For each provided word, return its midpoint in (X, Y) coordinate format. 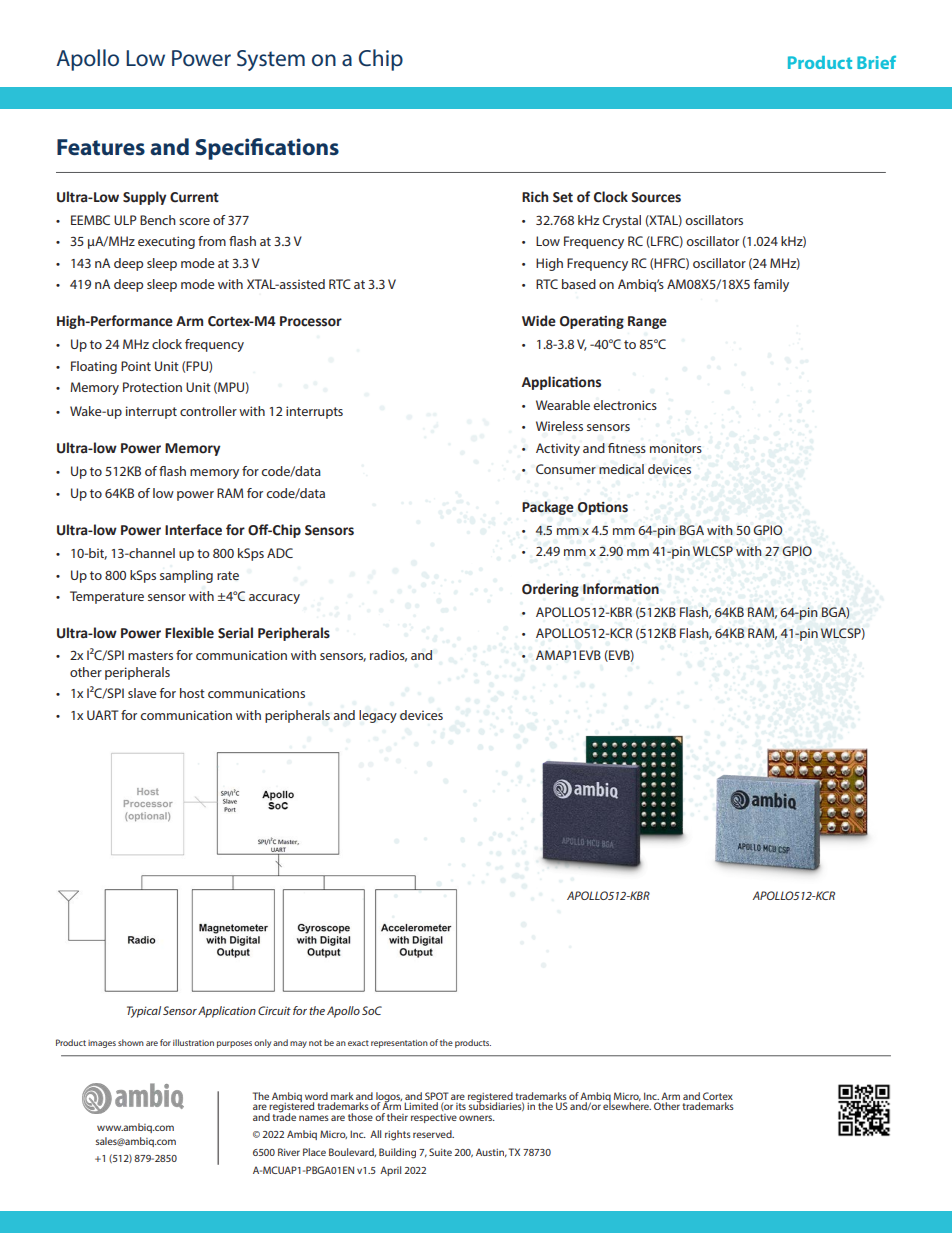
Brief (876, 62)
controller (208, 411)
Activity (558, 449)
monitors (676, 448)
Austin (491, 1152)
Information (621, 589)
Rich (535, 197)
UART (102, 715)
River (289, 1152)
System (271, 60)
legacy (378, 716)
